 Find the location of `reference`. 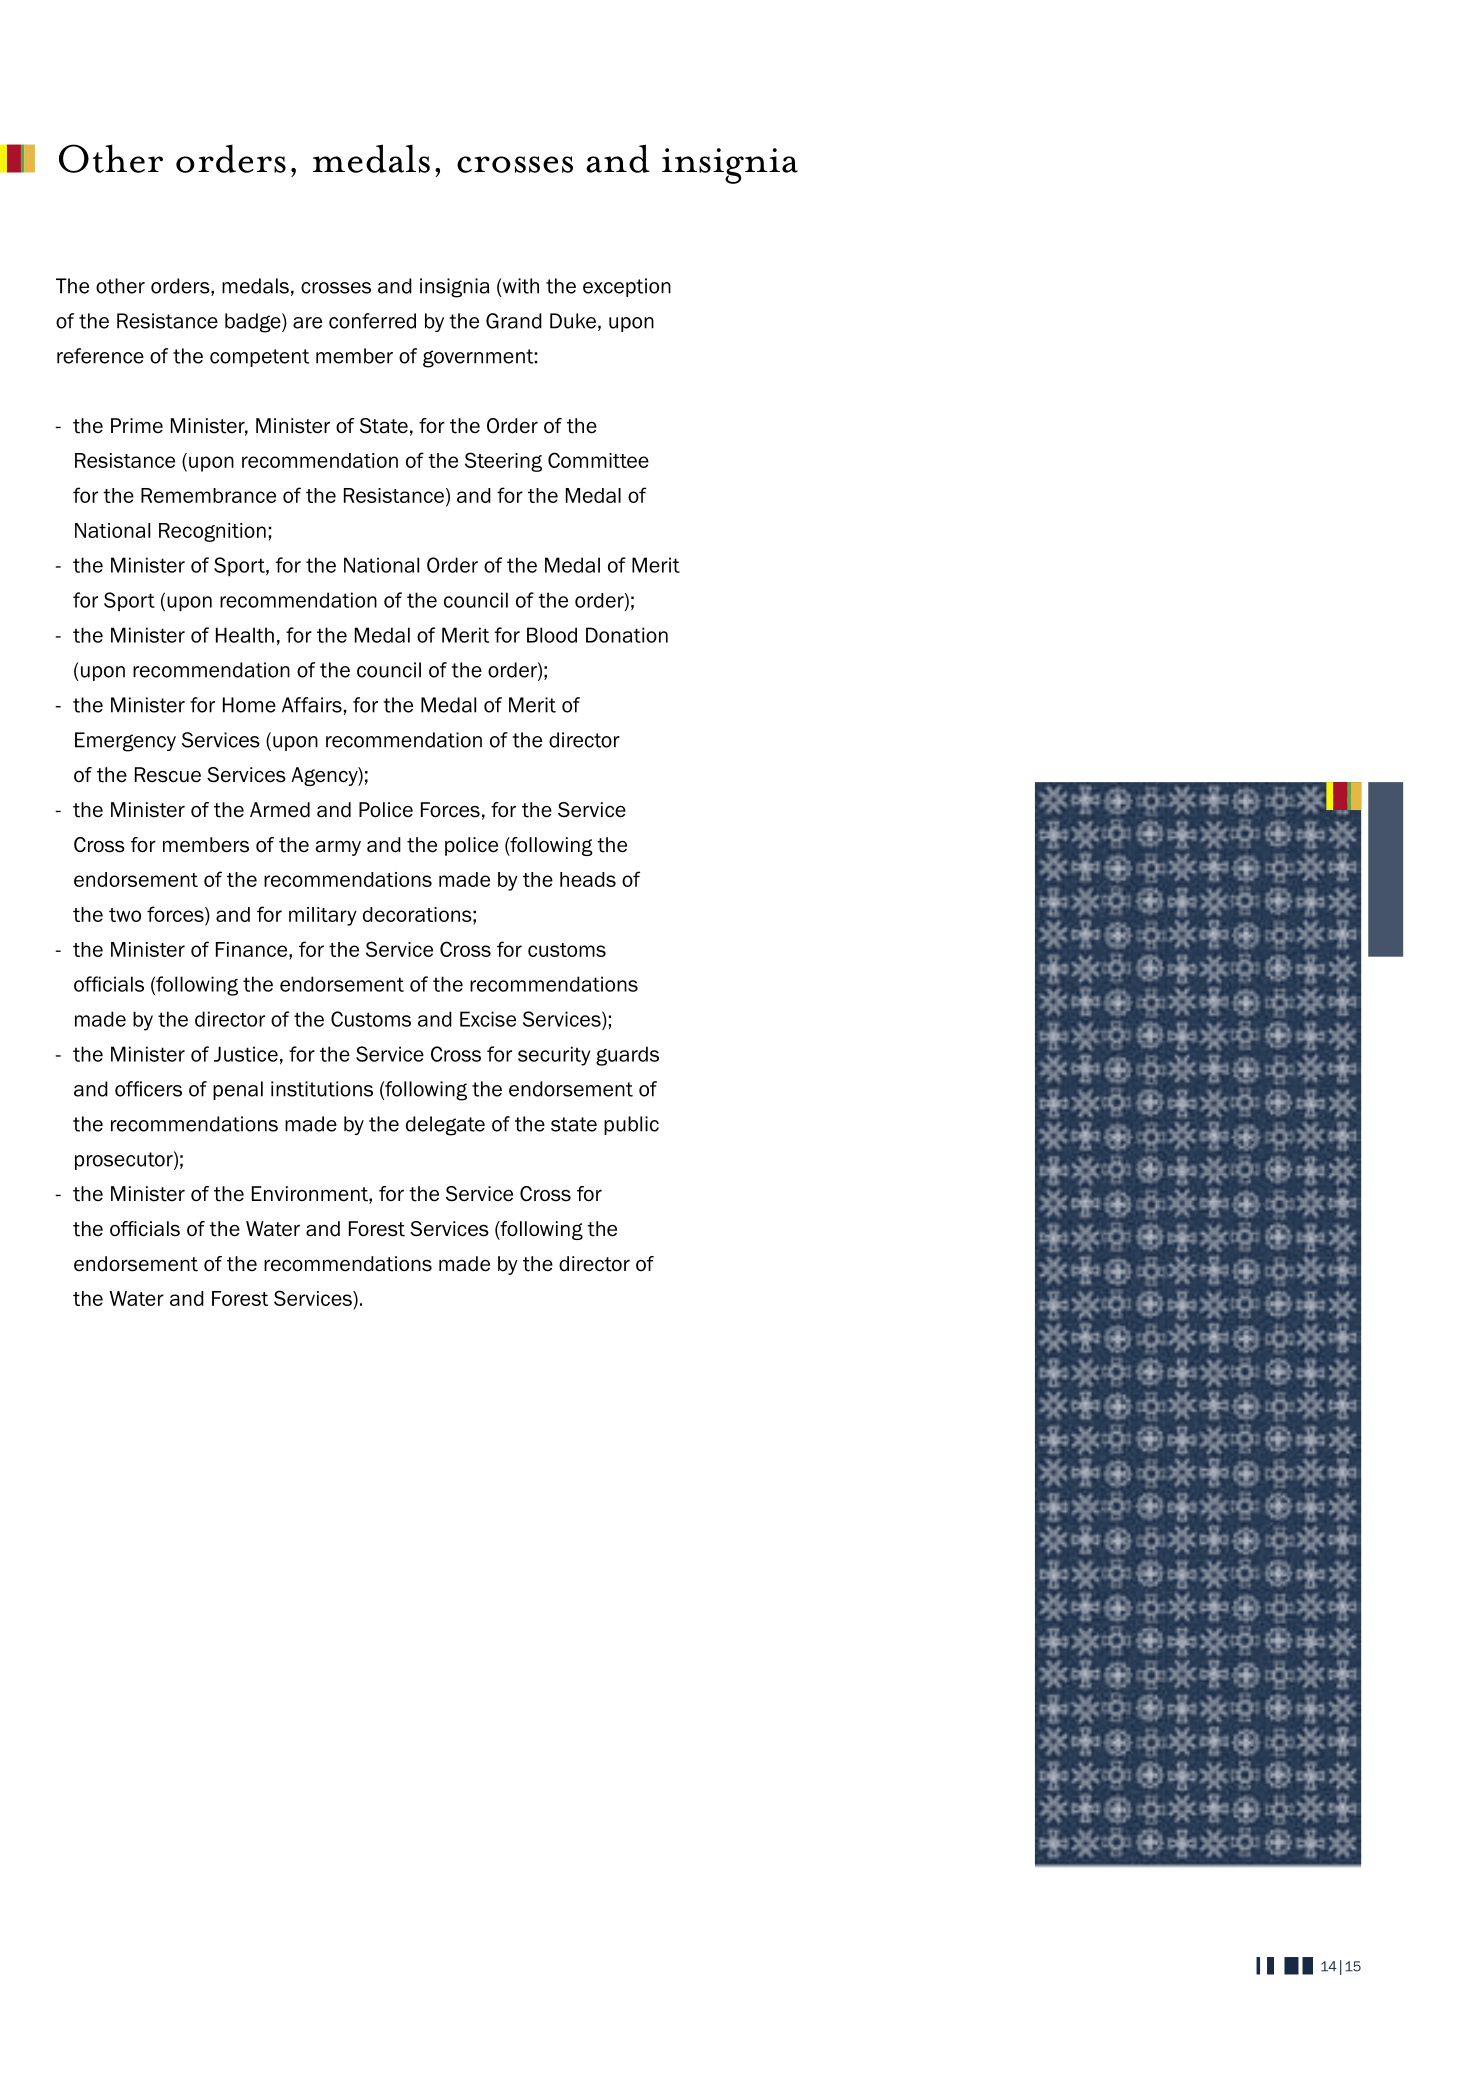

reference is located at coordinates (100, 356).
